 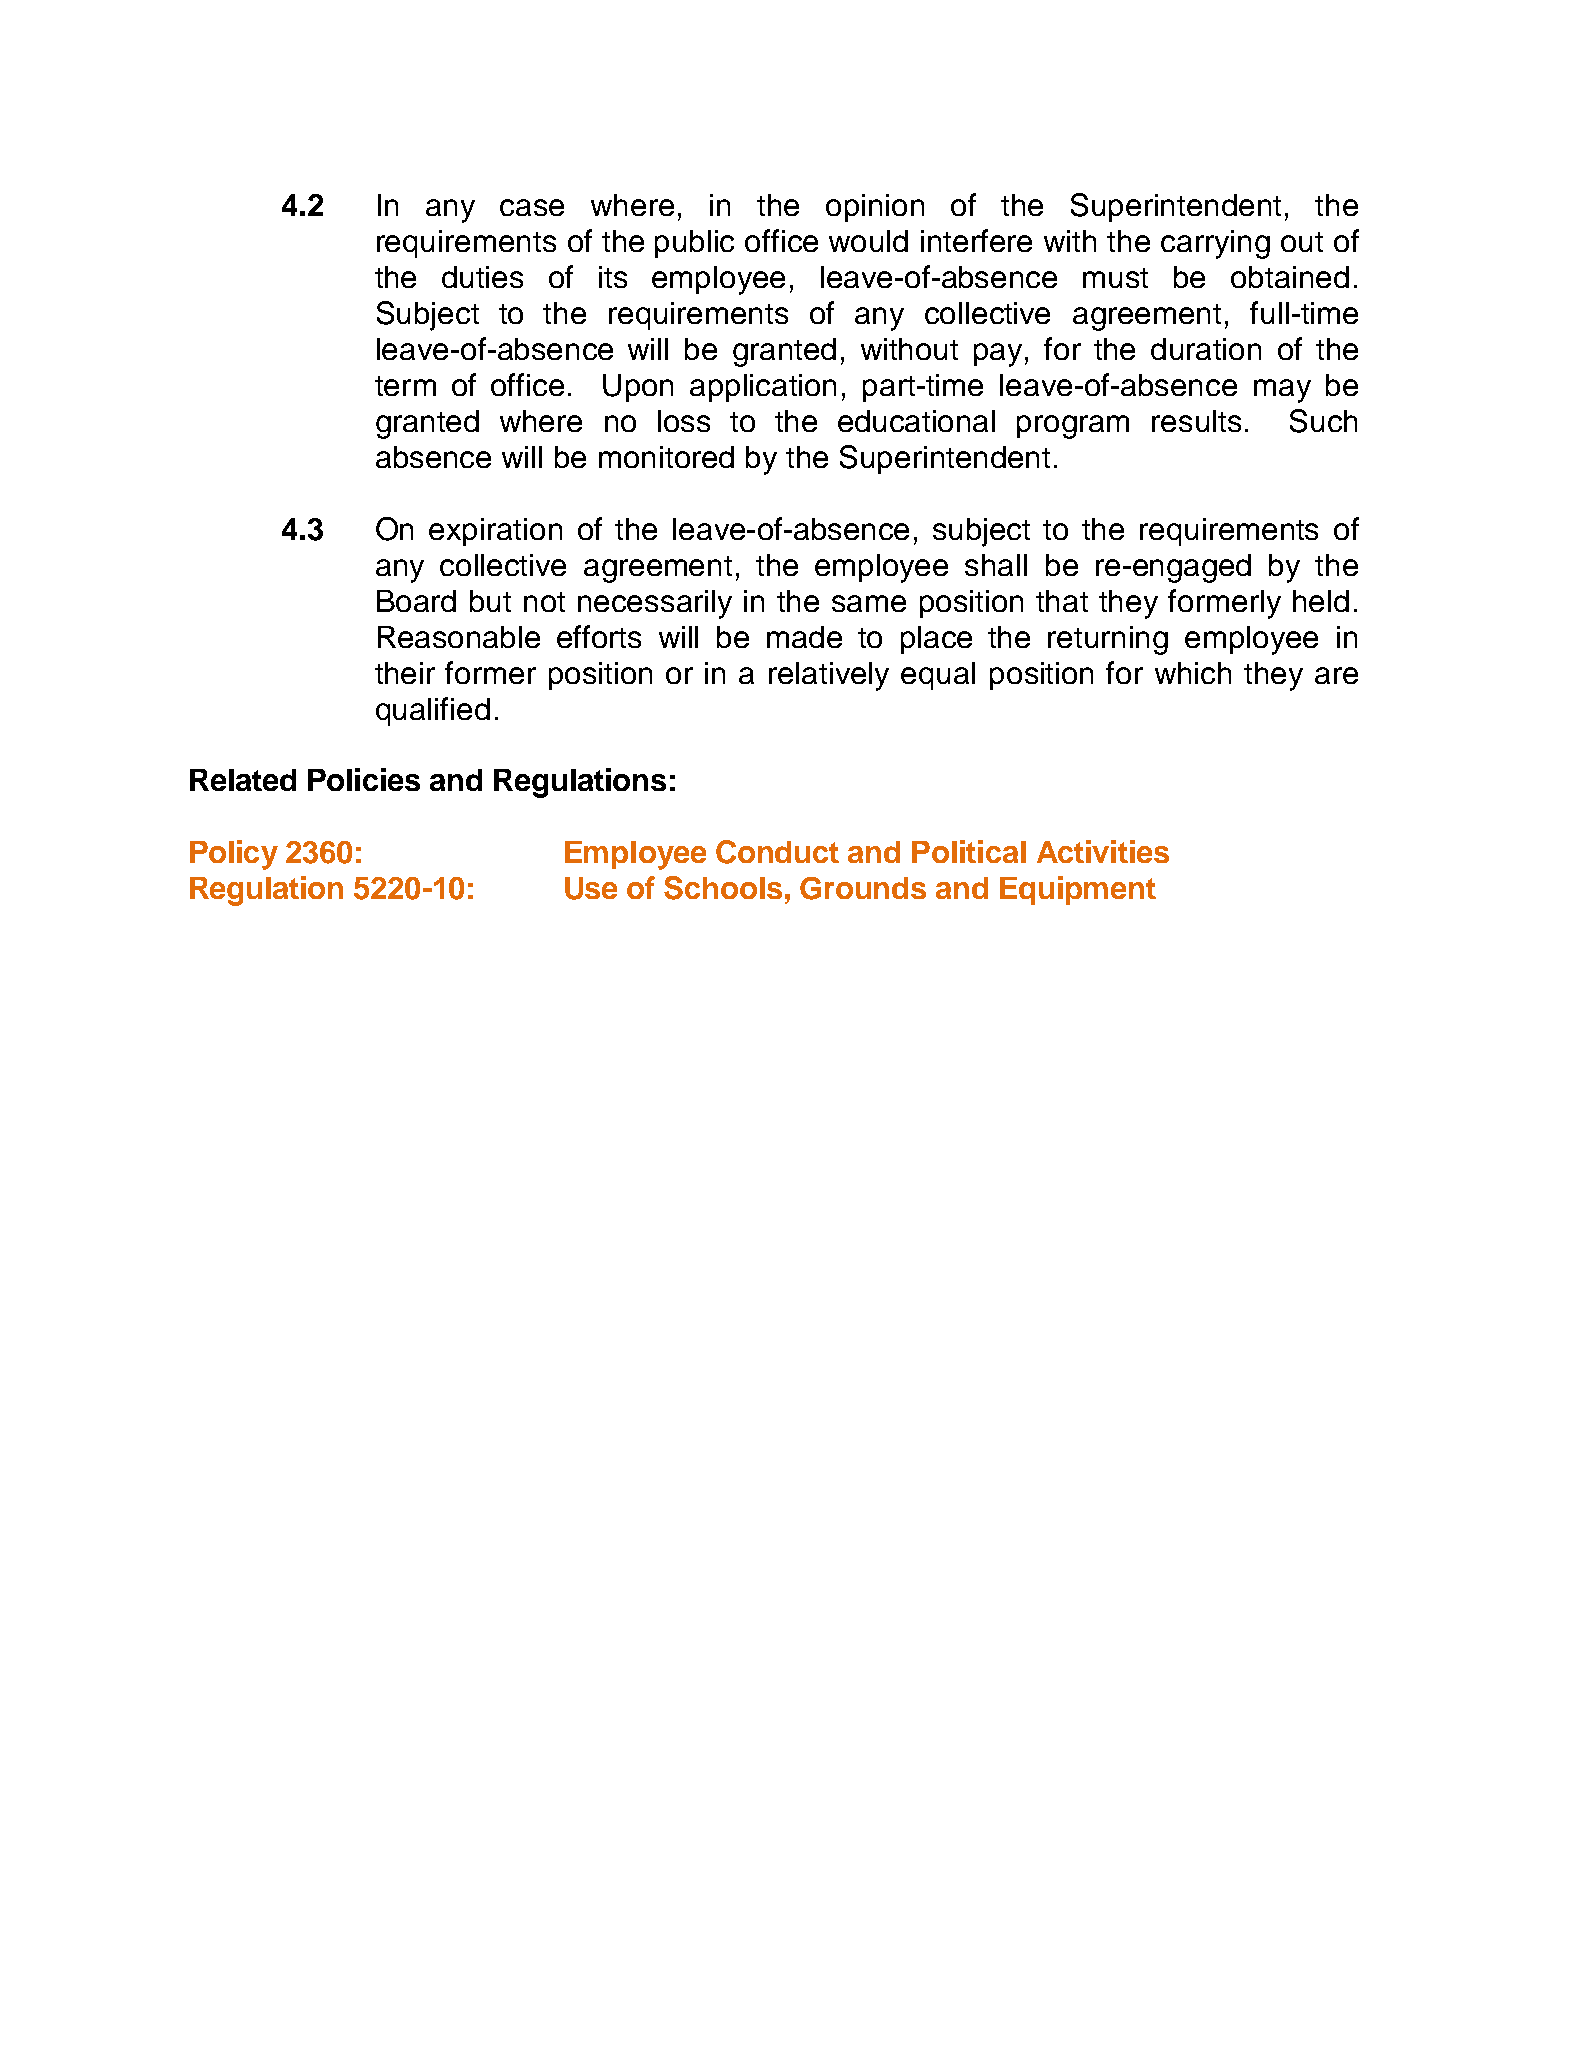 I want to click on Policy, so click(x=234, y=855).
